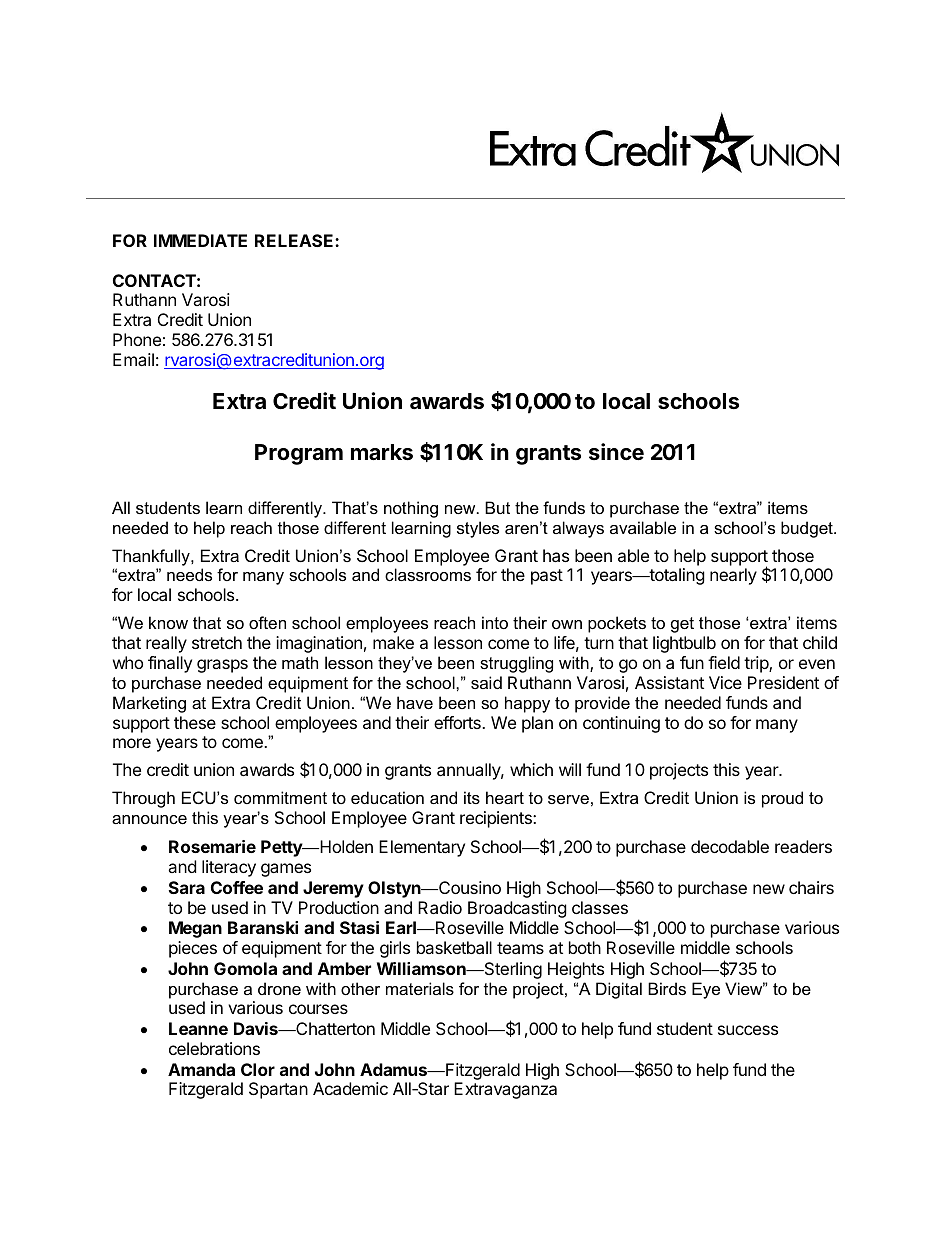 Image resolution: width=952 pixels, height=1233 pixels. Describe the element at coordinates (200, 240) in the document. I see `IMMEDIATE` at that location.
